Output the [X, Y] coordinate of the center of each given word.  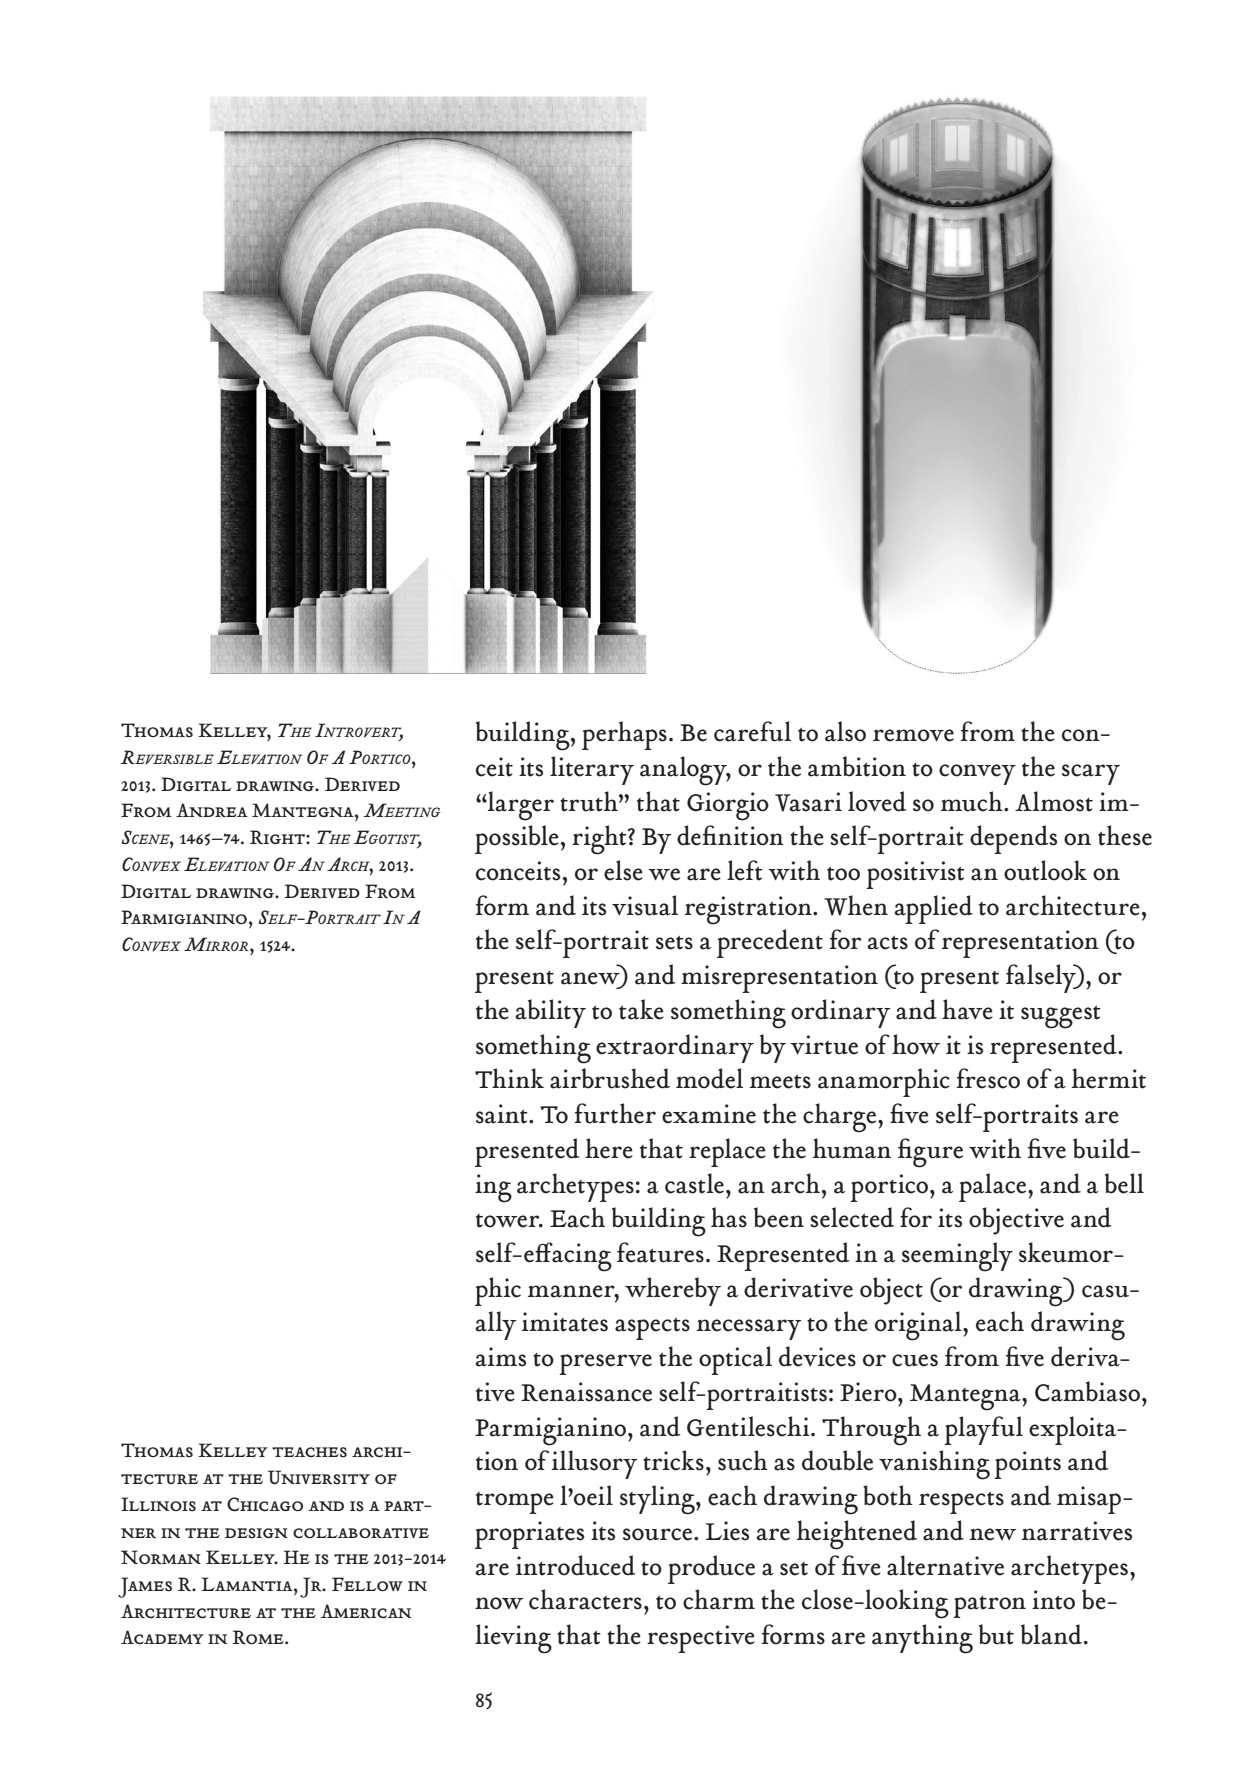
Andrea [212, 810]
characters [585, 1599]
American [366, 1611]
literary [592, 770]
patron [989, 1607]
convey [977, 774]
